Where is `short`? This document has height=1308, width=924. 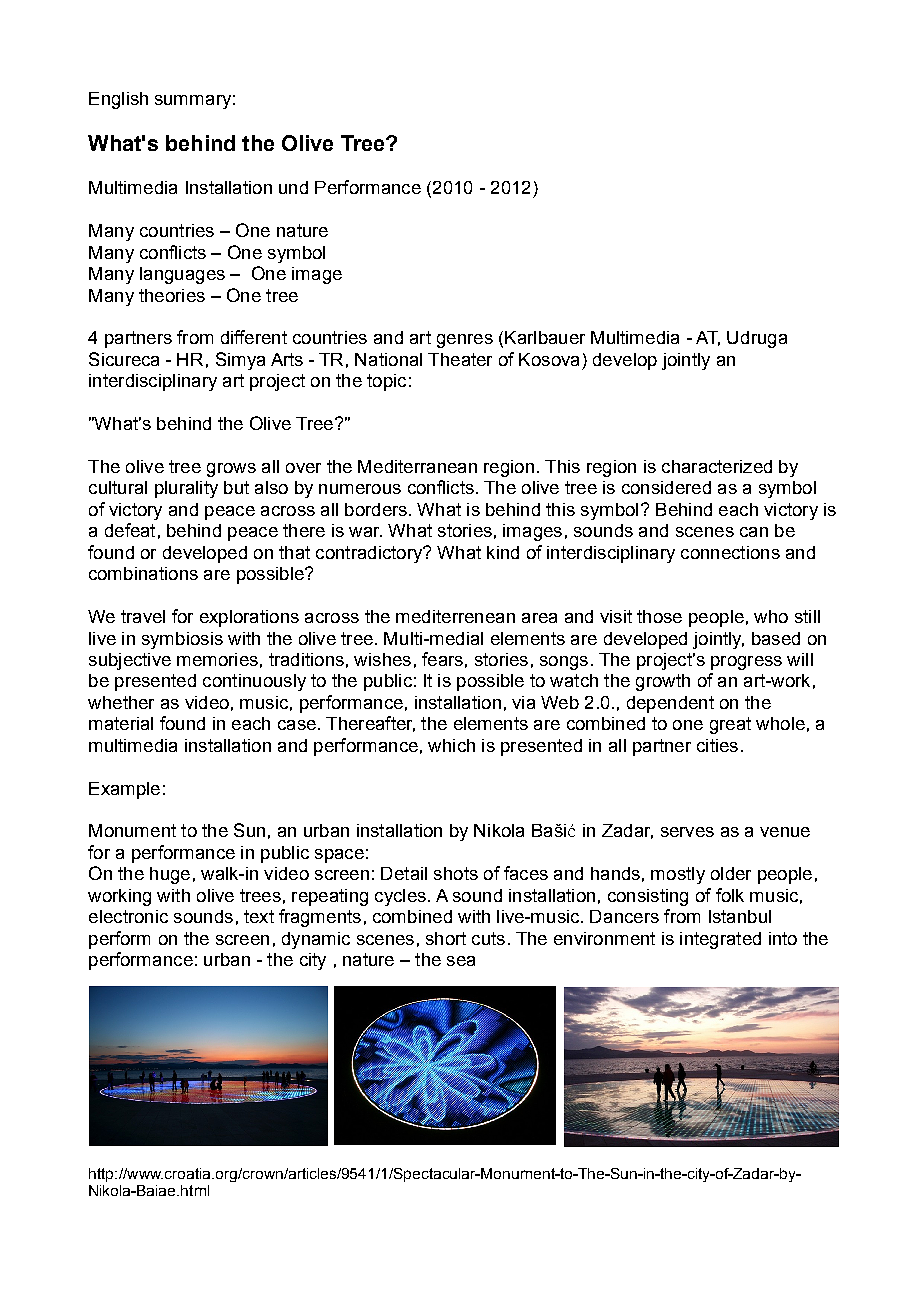 short is located at coordinates (446, 938).
